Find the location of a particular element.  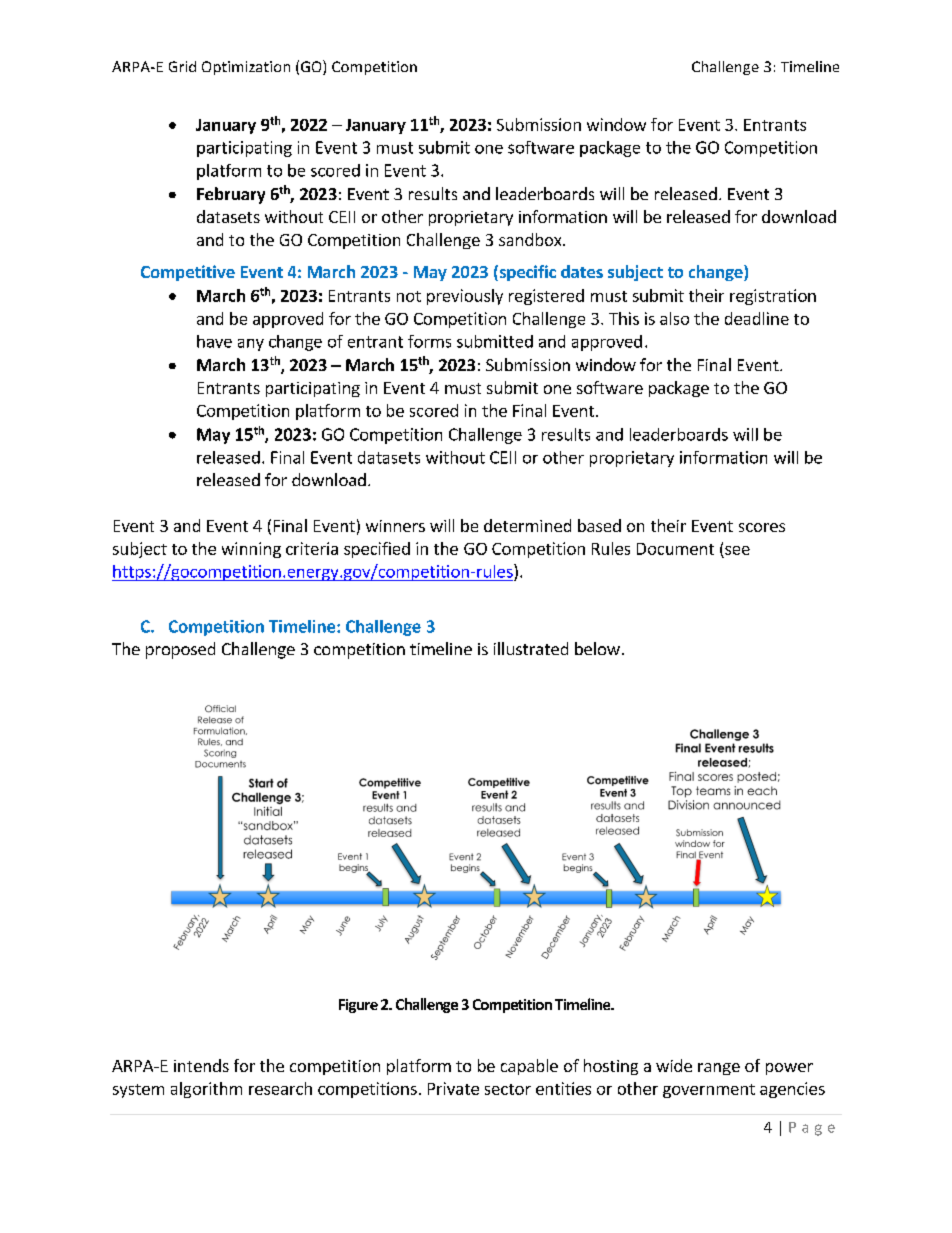

Optimization is located at coordinates (246, 68).
